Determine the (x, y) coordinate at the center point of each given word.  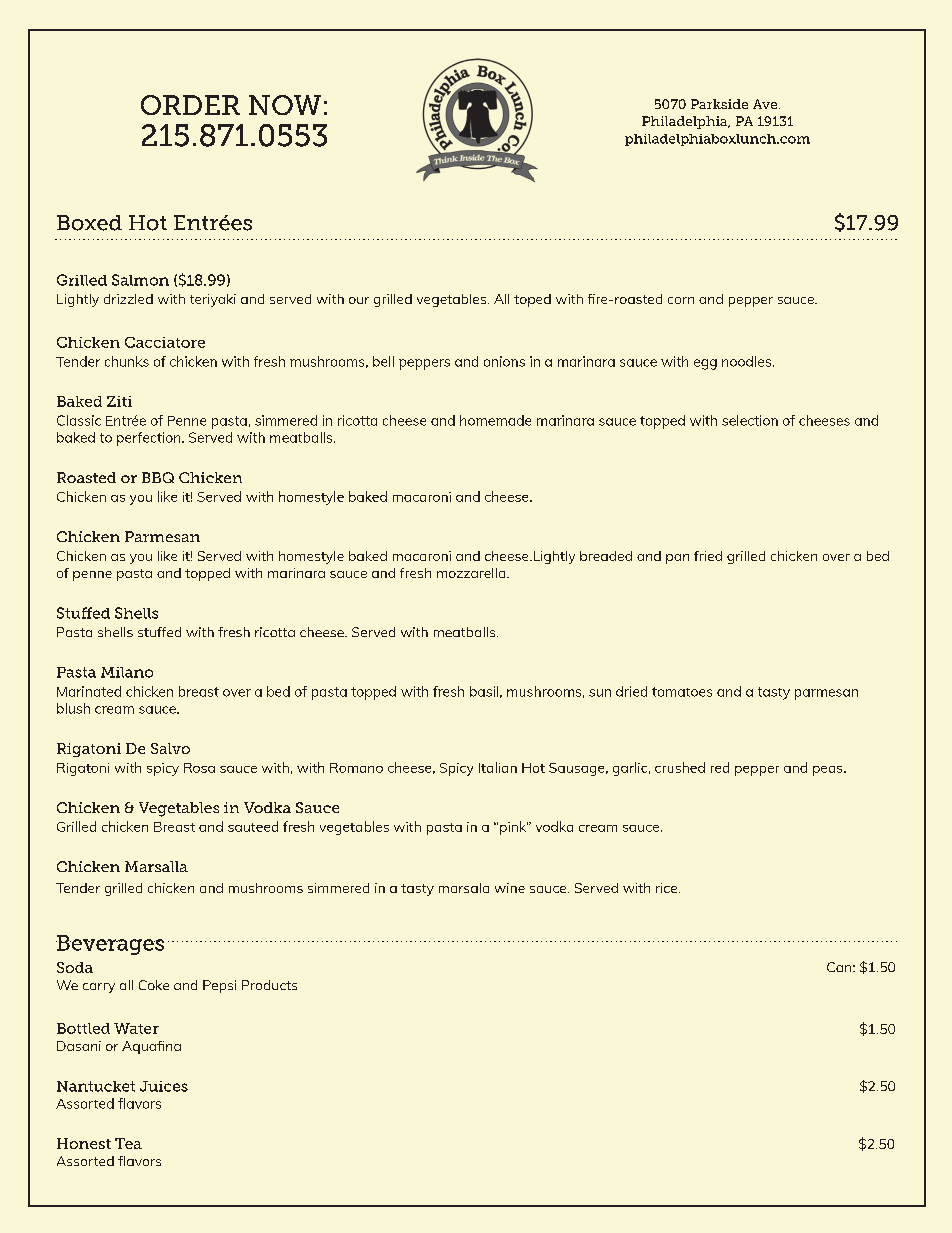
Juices (164, 1086)
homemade (495, 420)
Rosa (199, 768)
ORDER (190, 105)
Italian (498, 767)
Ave (766, 104)
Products (269, 985)
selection (750, 420)
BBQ (158, 477)
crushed (680, 767)
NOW (285, 105)
